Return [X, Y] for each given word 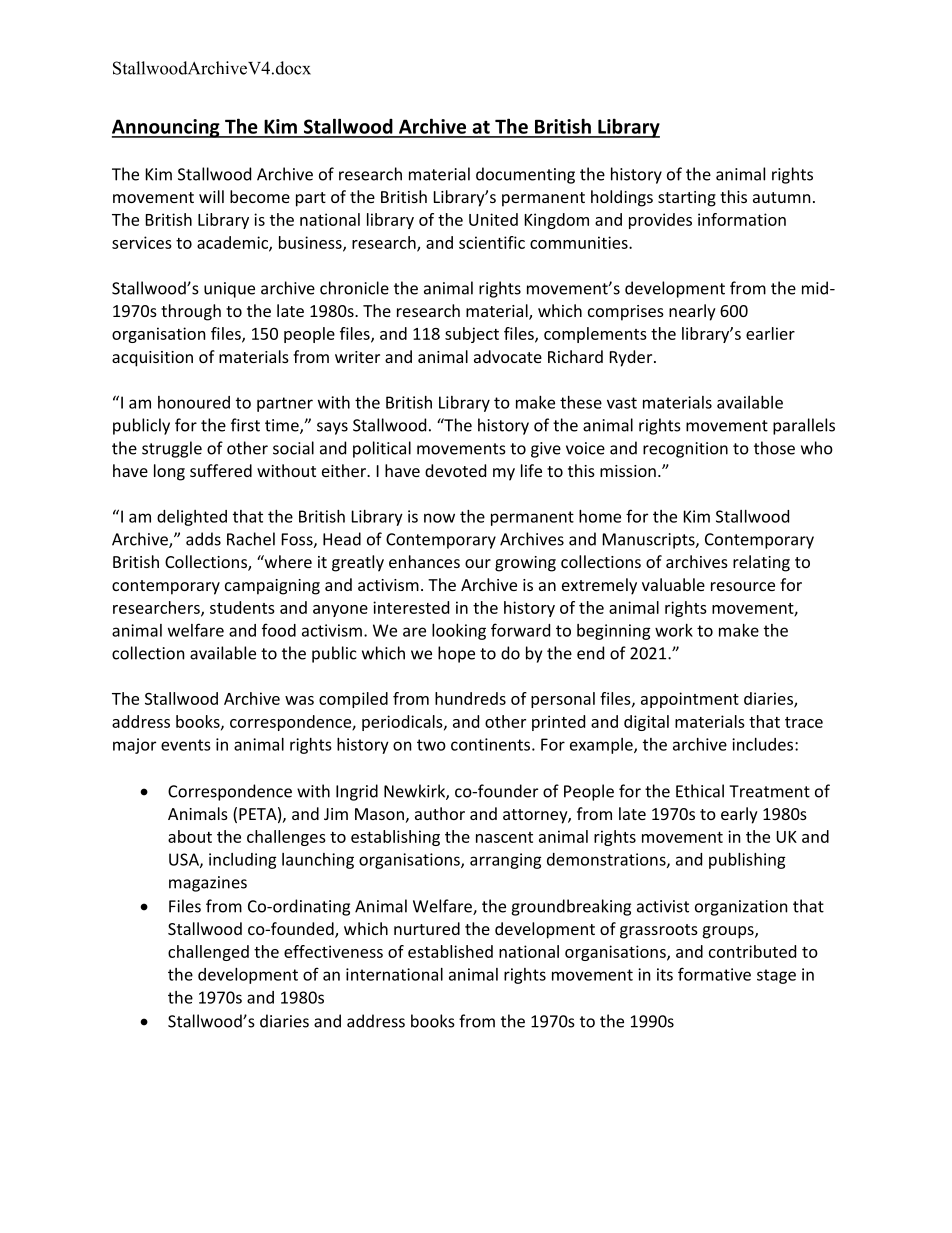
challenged [208, 953]
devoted [455, 470]
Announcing [167, 128]
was [299, 700]
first [245, 425]
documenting [525, 175]
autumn [782, 197]
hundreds [470, 698]
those [774, 448]
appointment [690, 700]
